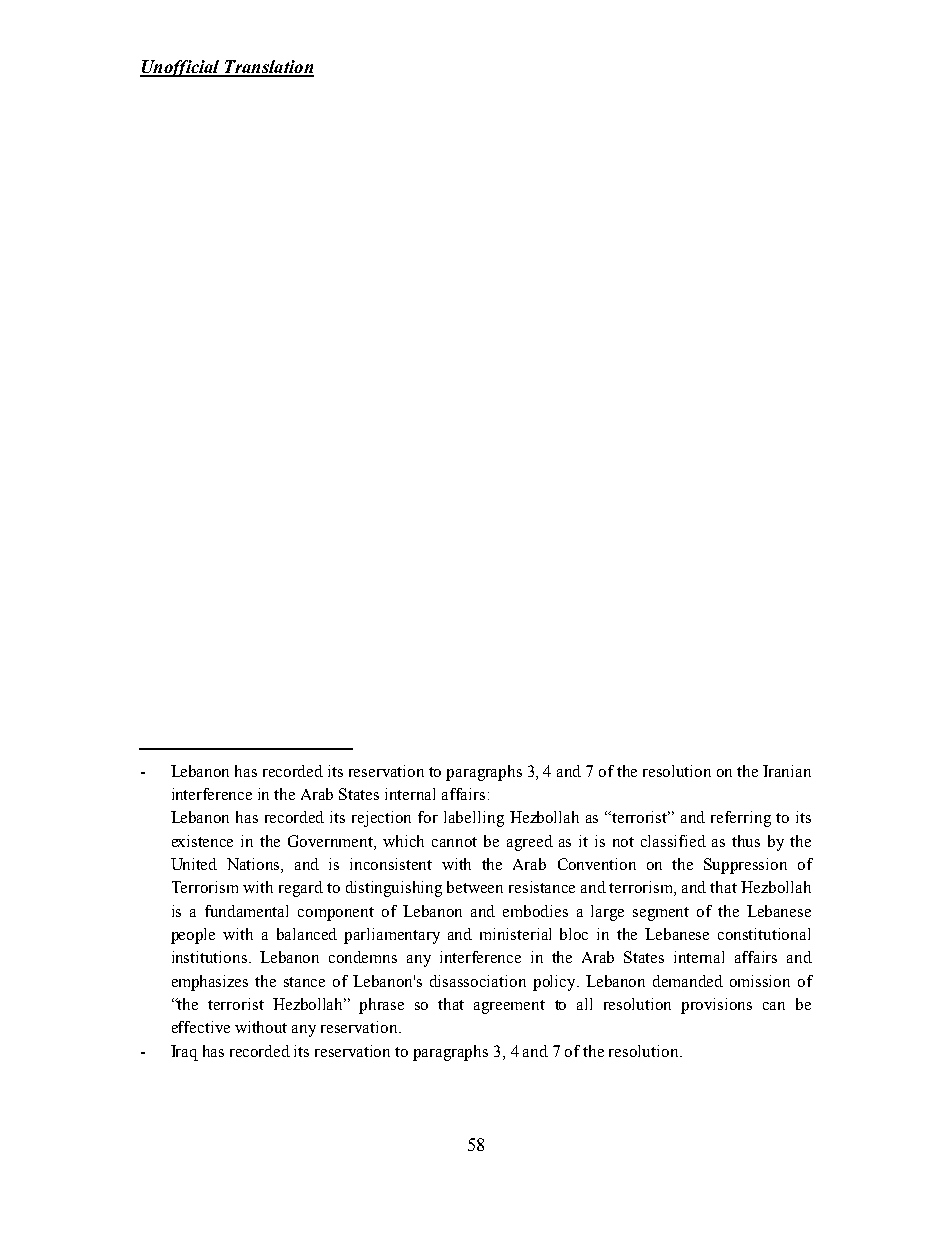  What do you see at coordinates (509, 1007) in the screenshot?
I see `agreement` at bounding box center [509, 1007].
